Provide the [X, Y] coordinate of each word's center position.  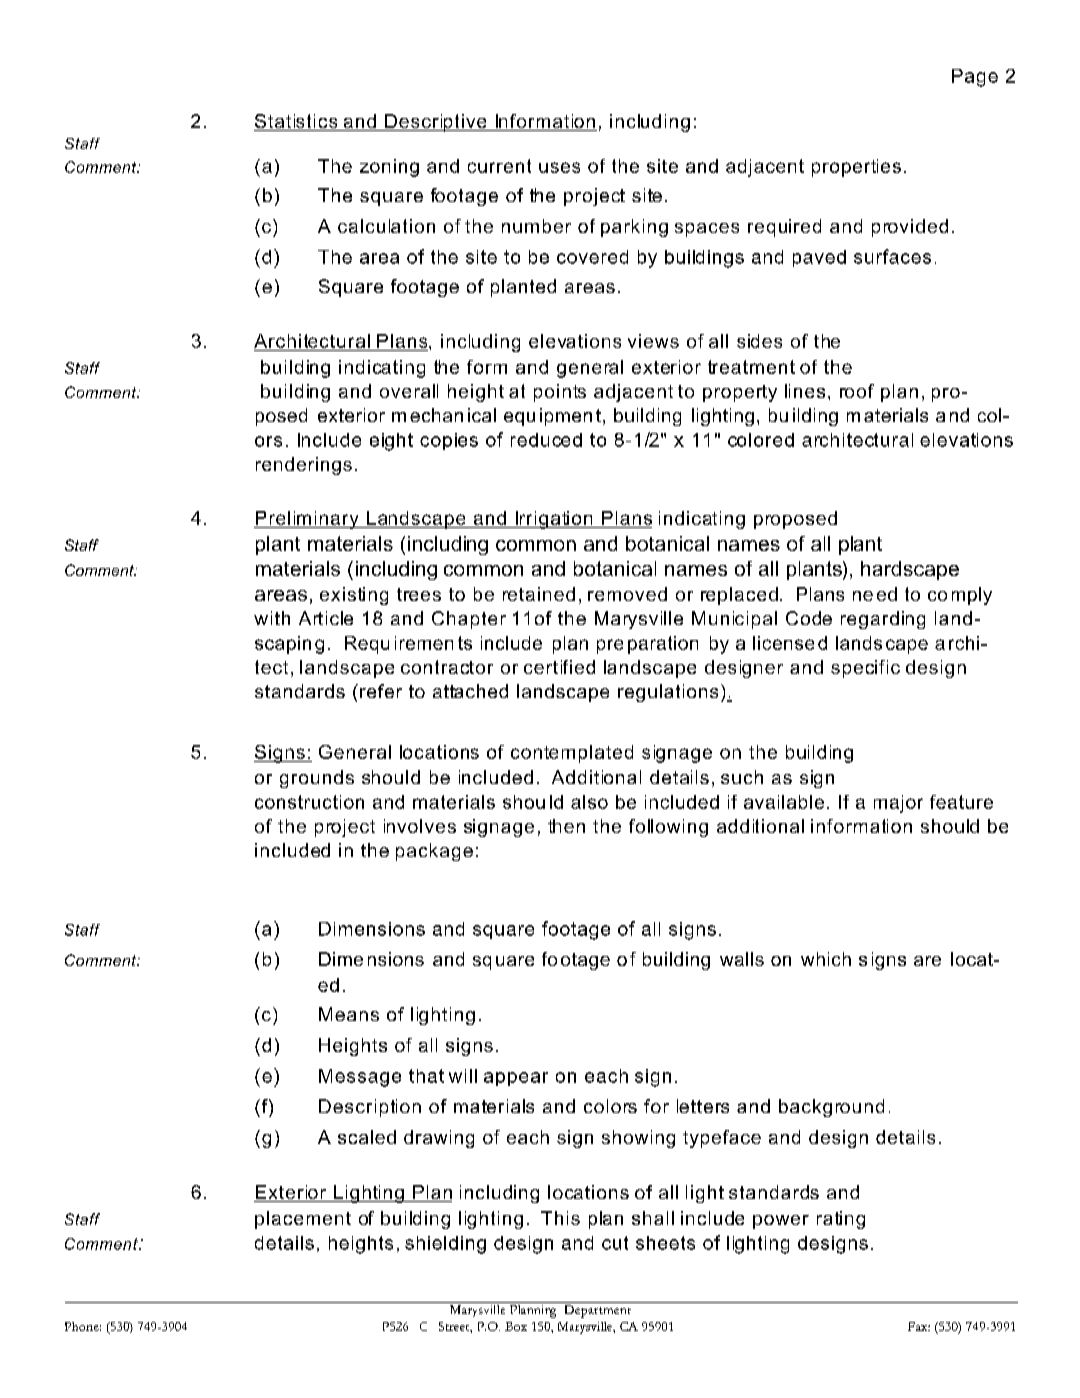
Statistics [297, 122]
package [434, 852]
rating [841, 1220]
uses [559, 167]
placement [303, 1220]
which [826, 959]
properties [856, 168]
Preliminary [307, 520]
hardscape [910, 570]
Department [598, 1311]
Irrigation [554, 520]
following [668, 828]
